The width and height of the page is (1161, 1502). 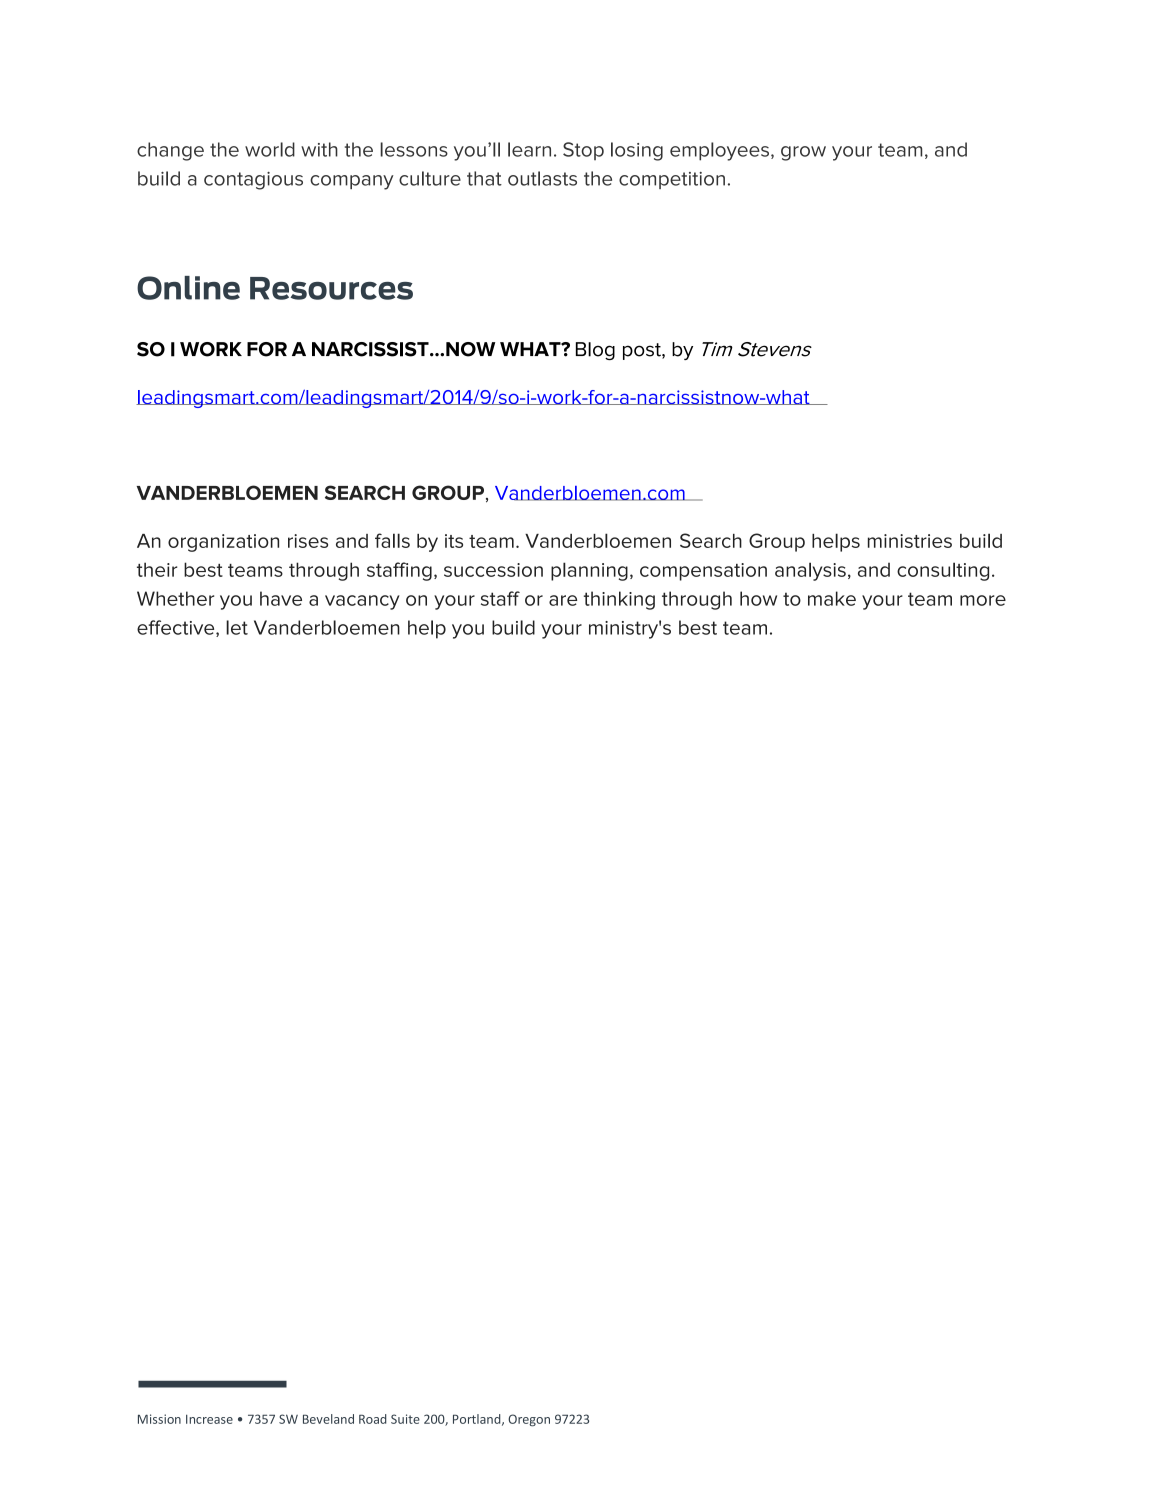 I want to click on Increase, so click(x=209, y=1419).
